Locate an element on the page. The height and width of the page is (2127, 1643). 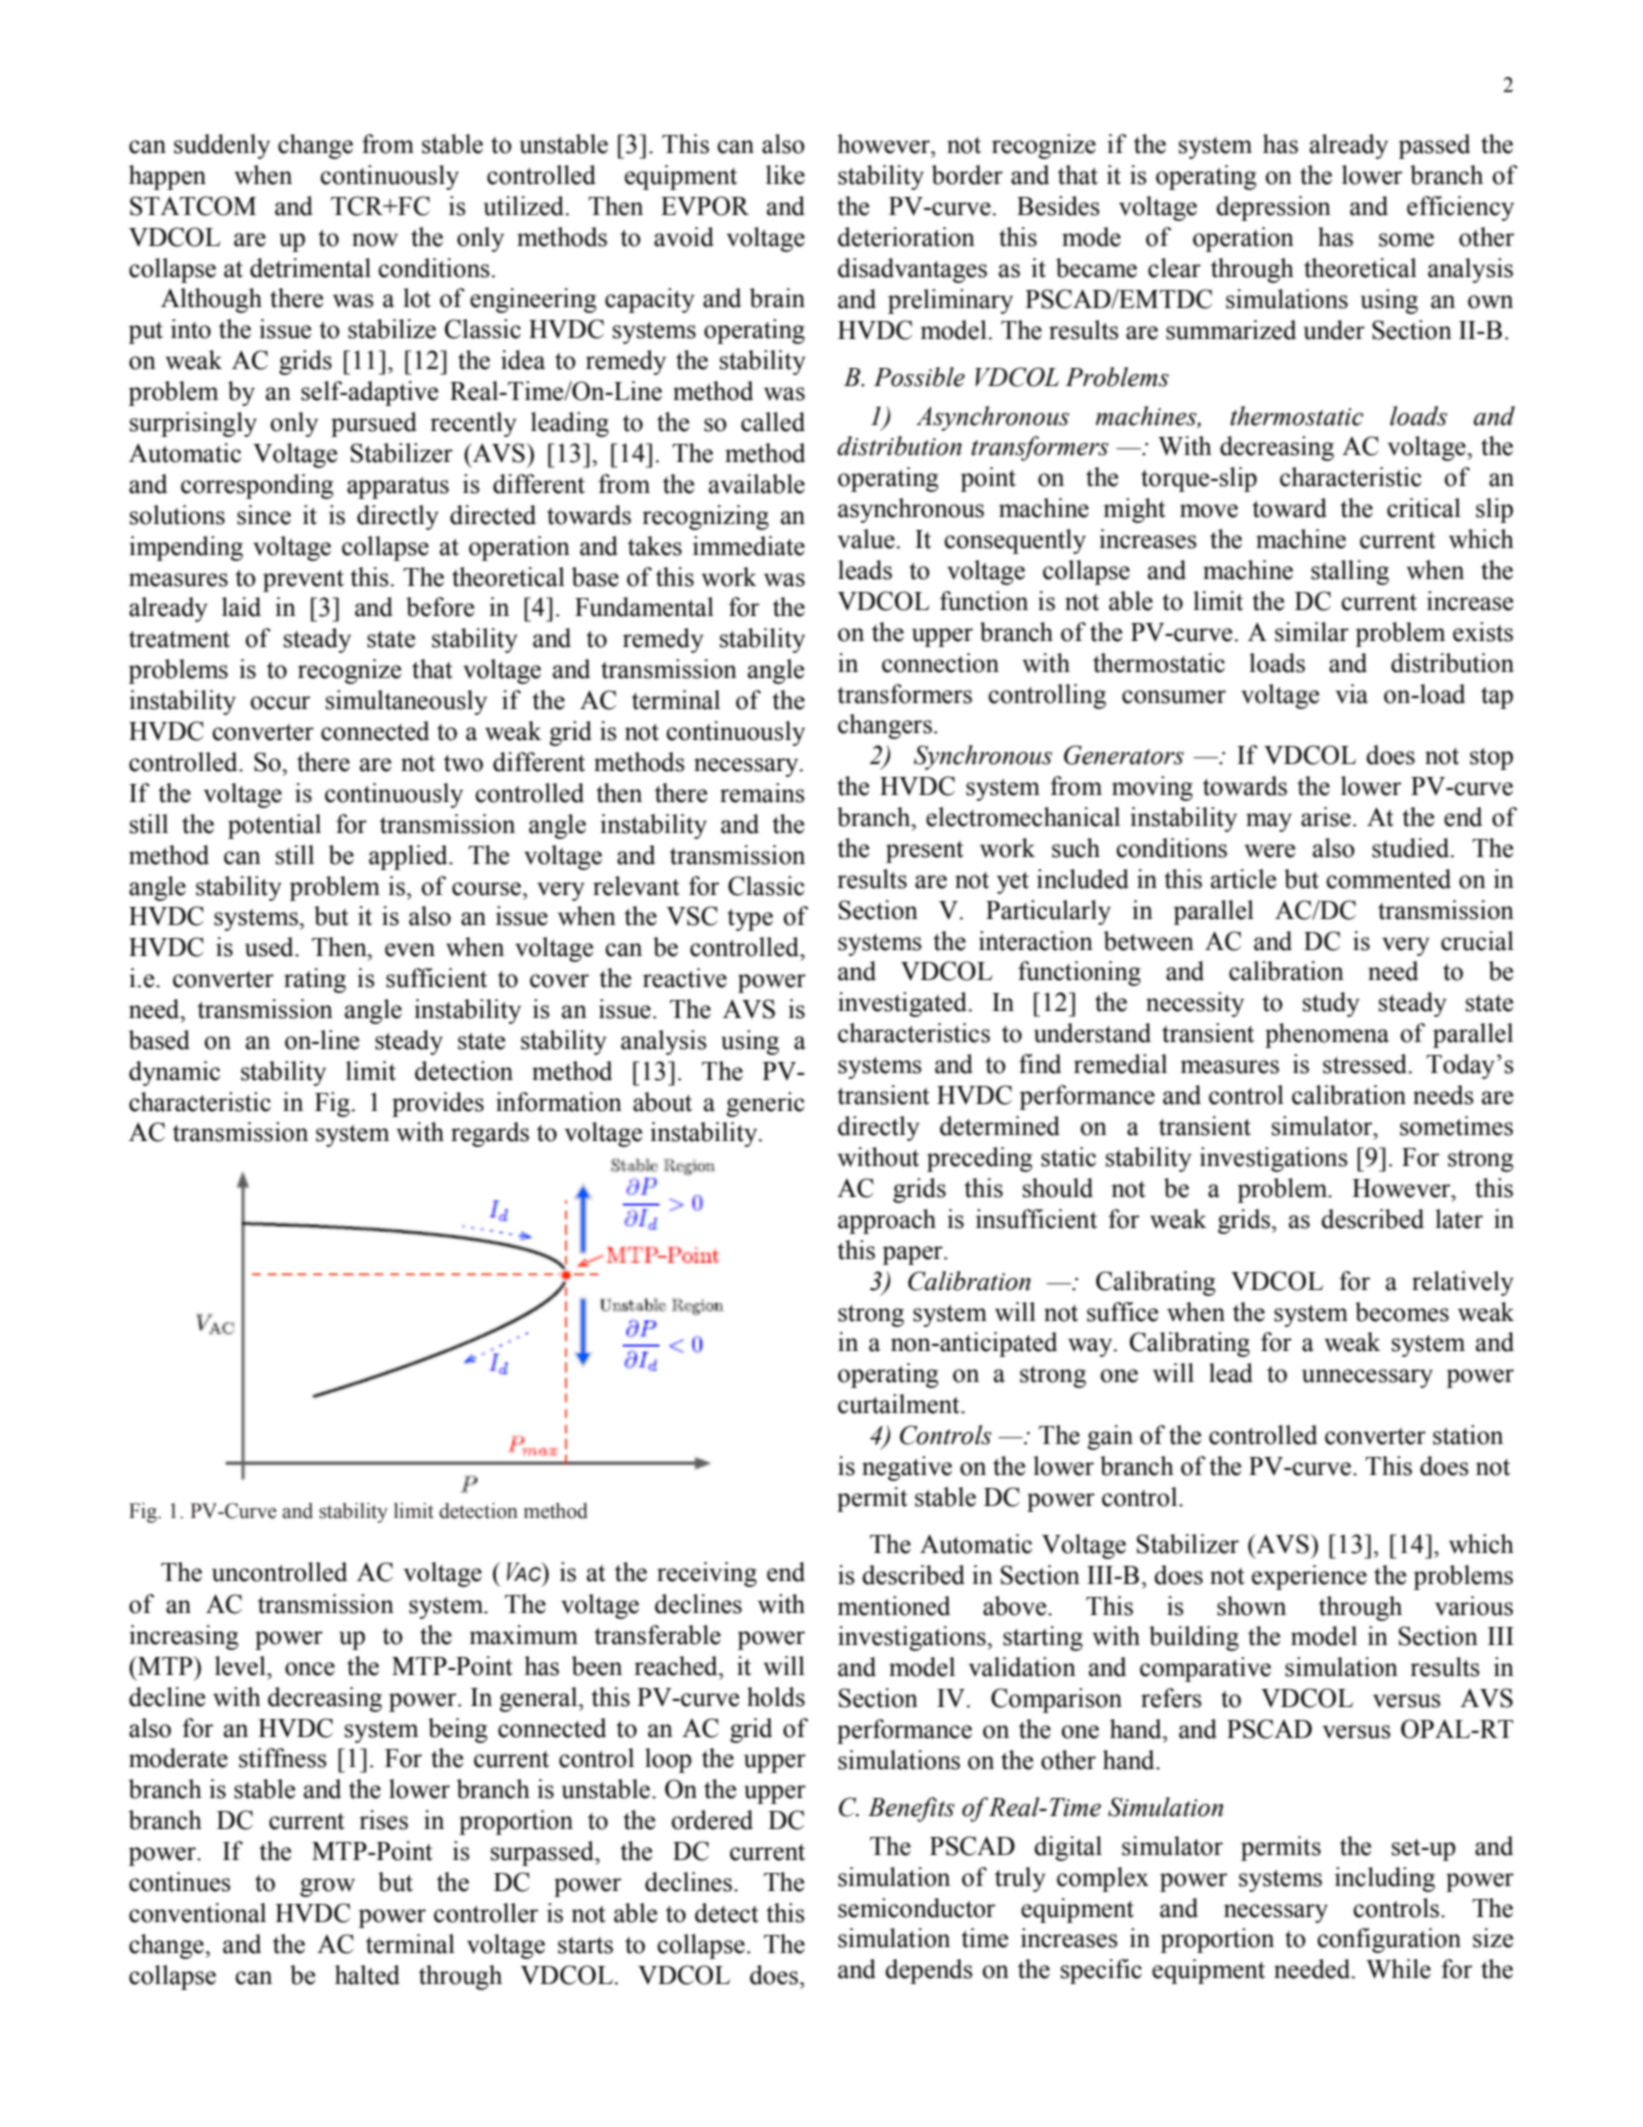
like is located at coordinates (785, 175).
